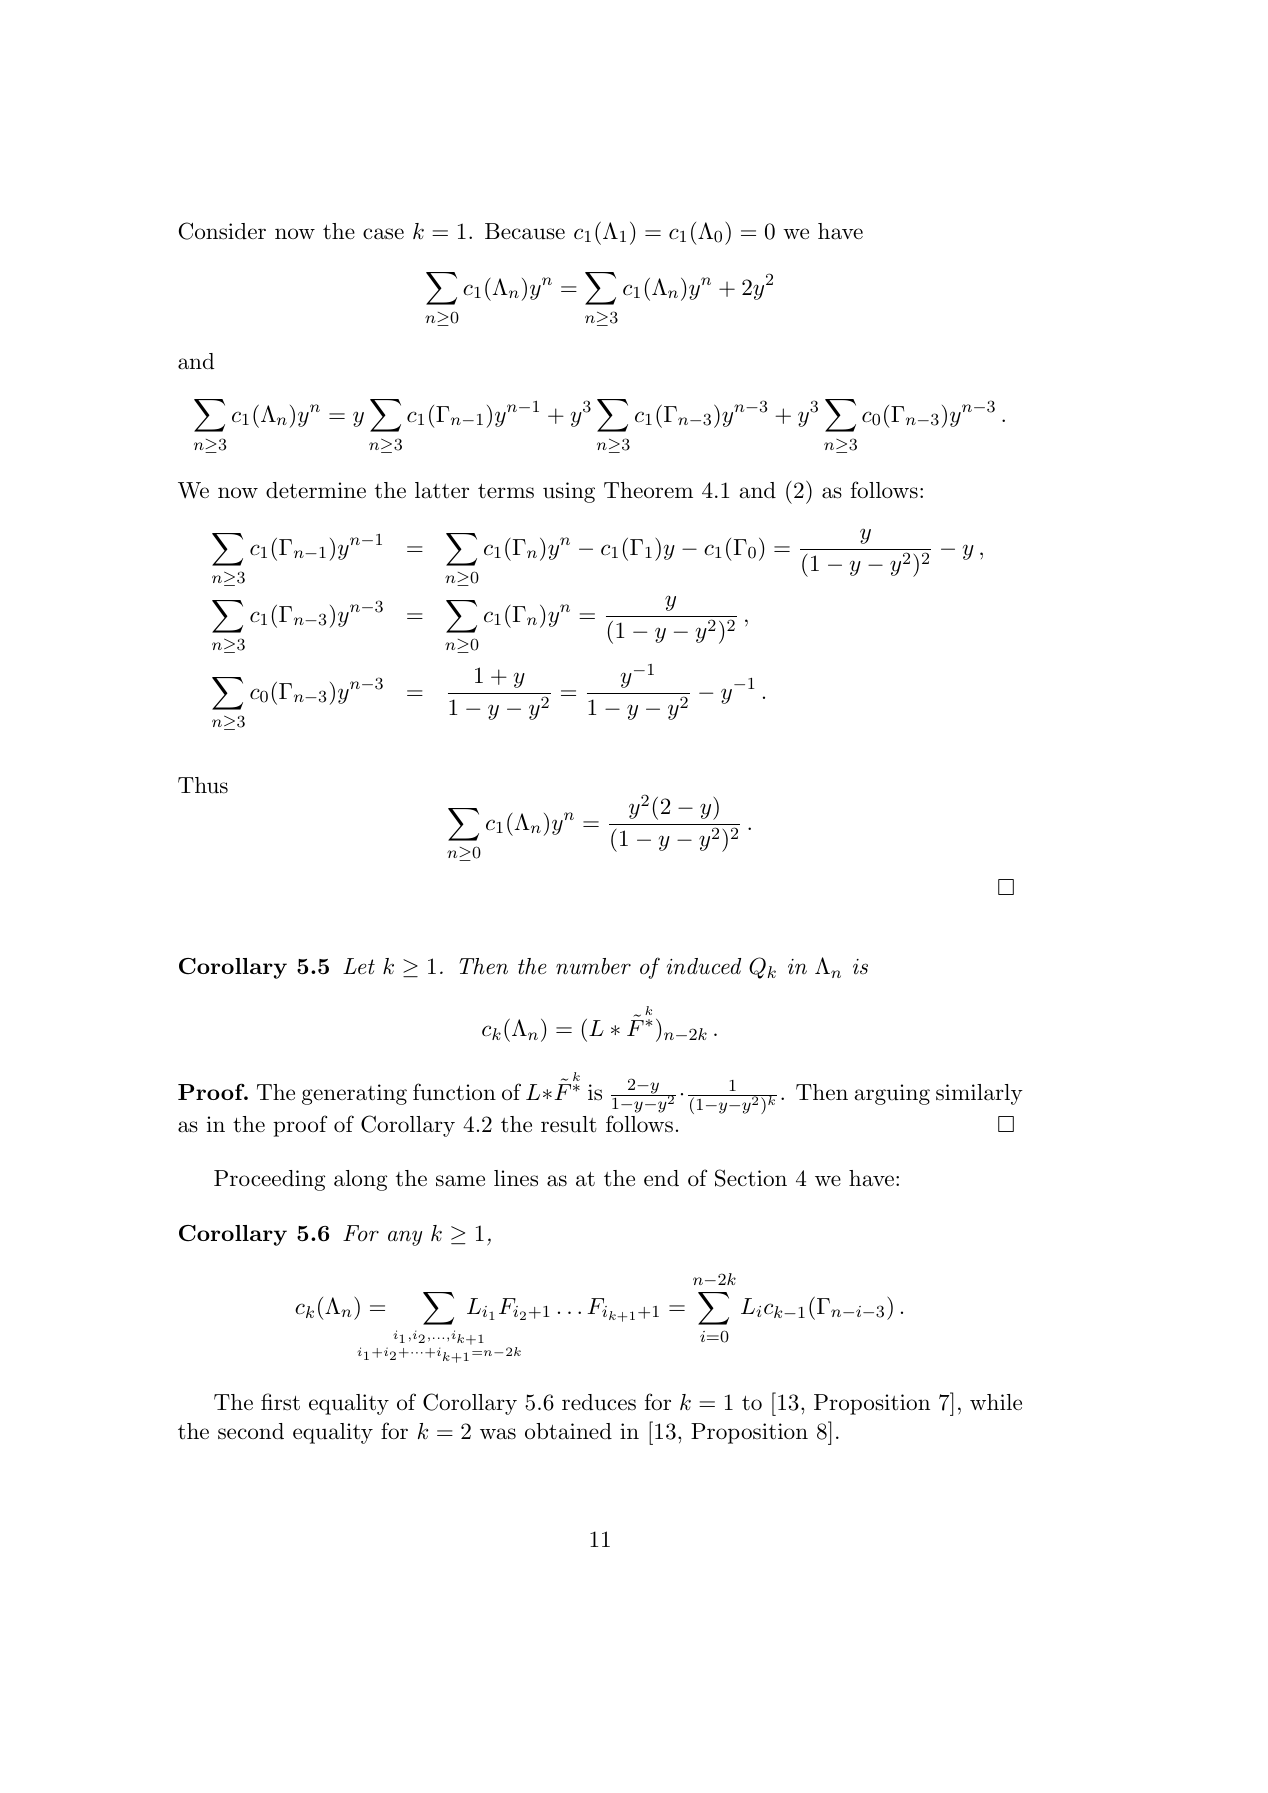  Describe the element at coordinates (506, 491) in the page. I see `terms` at that location.
